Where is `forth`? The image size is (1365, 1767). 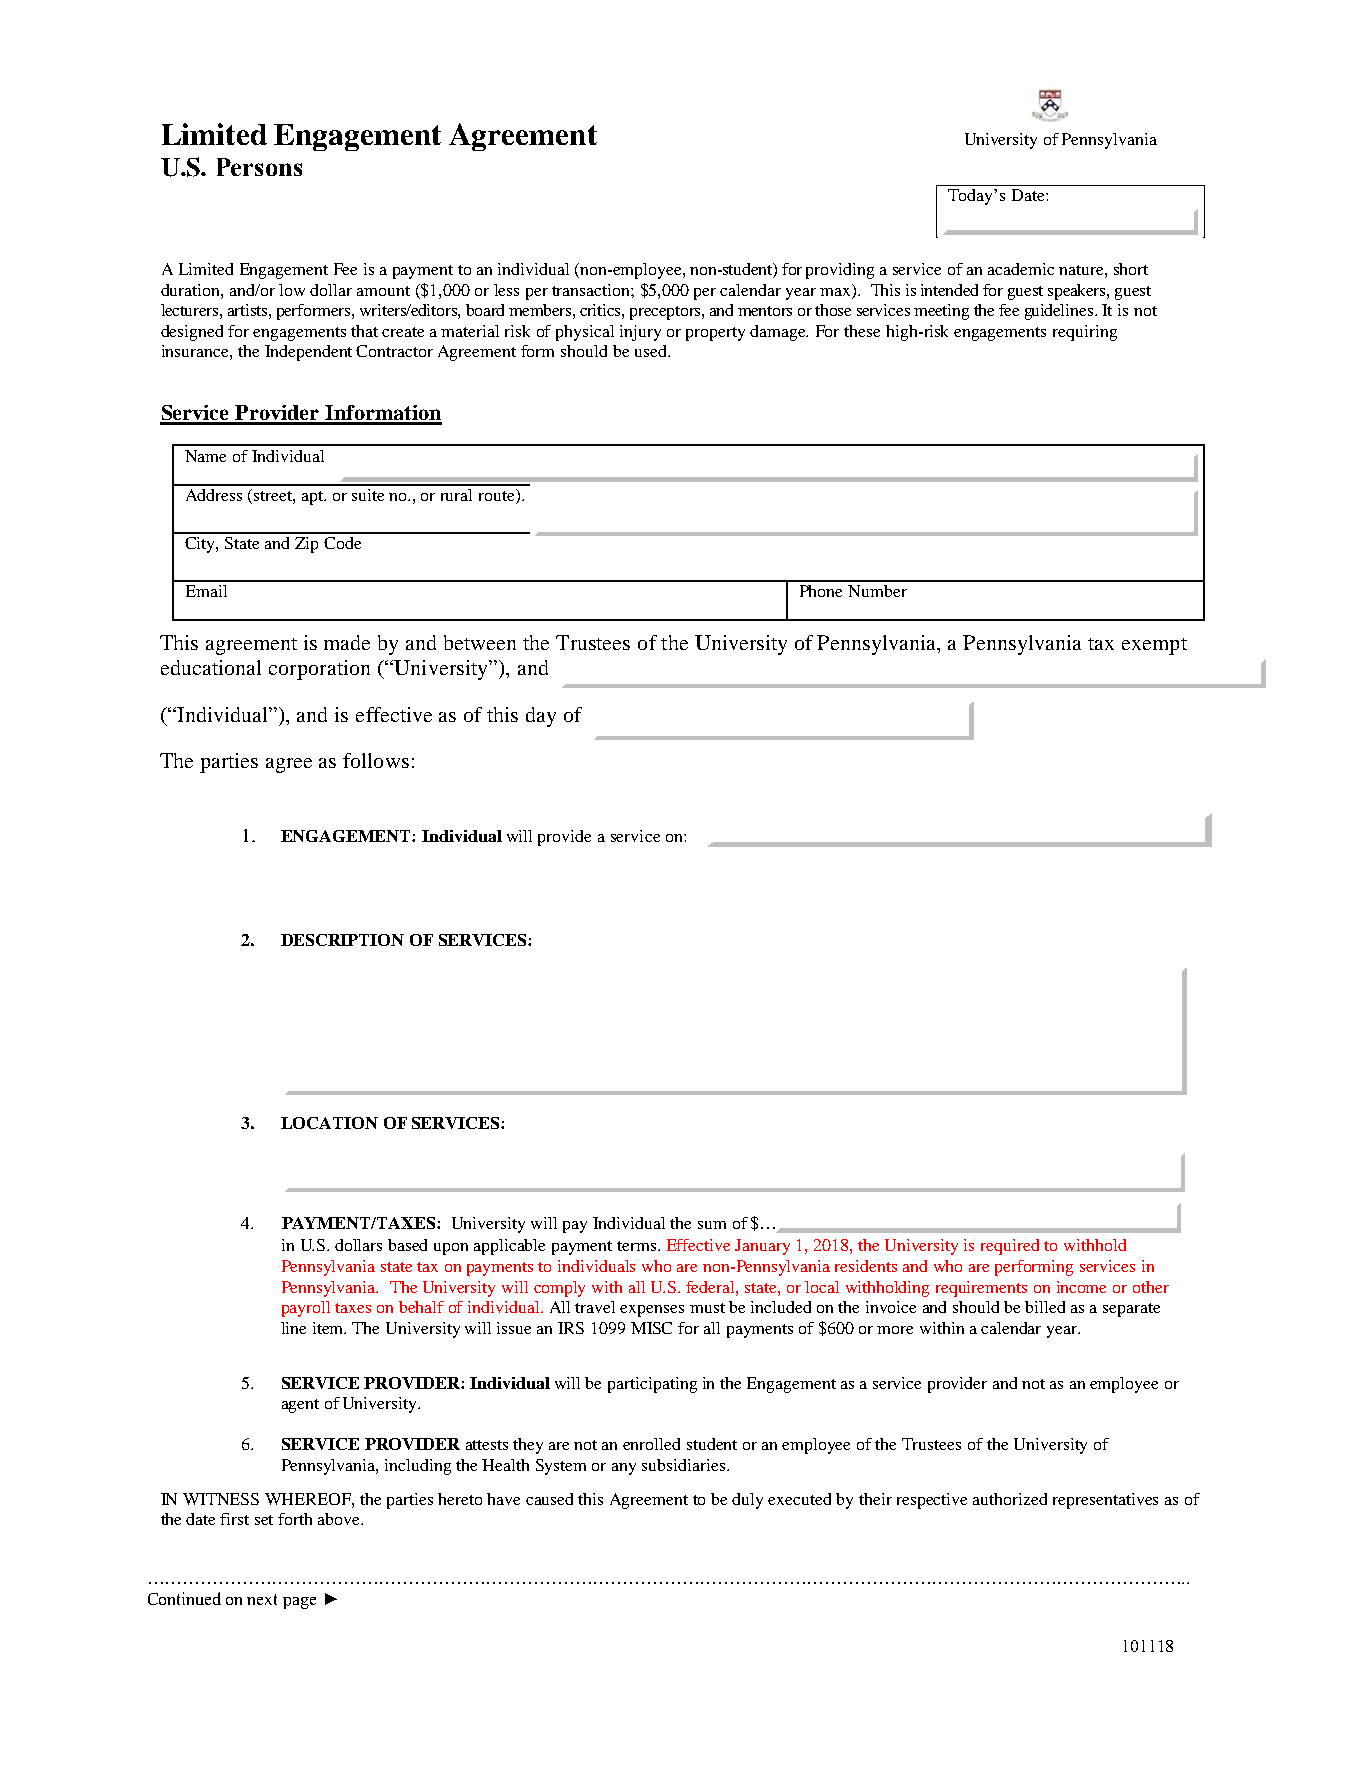 forth is located at coordinates (295, 1519).
